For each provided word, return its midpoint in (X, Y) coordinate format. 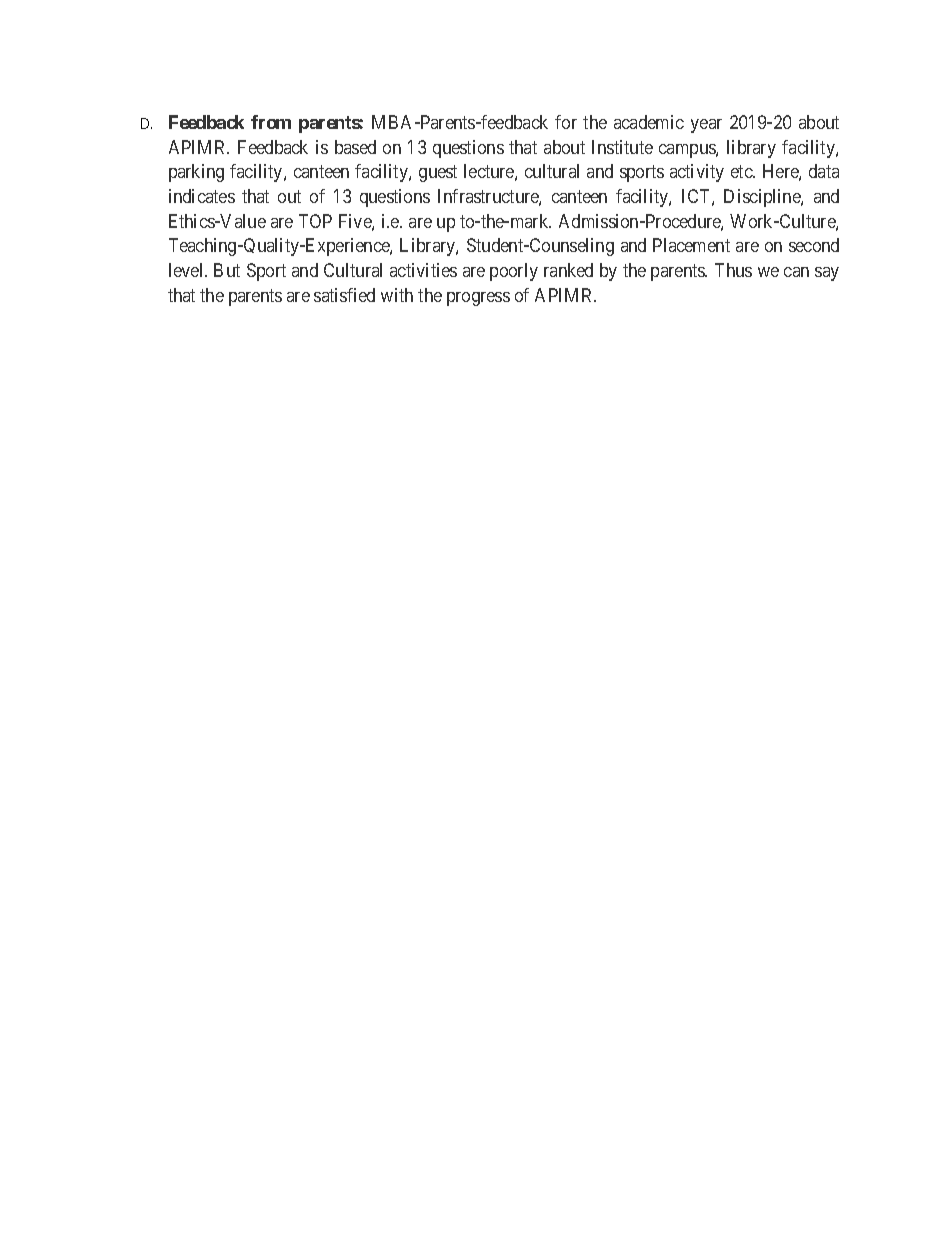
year (706, 126)
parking (196, 173)
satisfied (344, 295)
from (271, 122)
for (566, 122)
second (814, 245)
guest (438, 174)
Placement (691, 245)
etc (742, 172)
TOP (315, 221)
